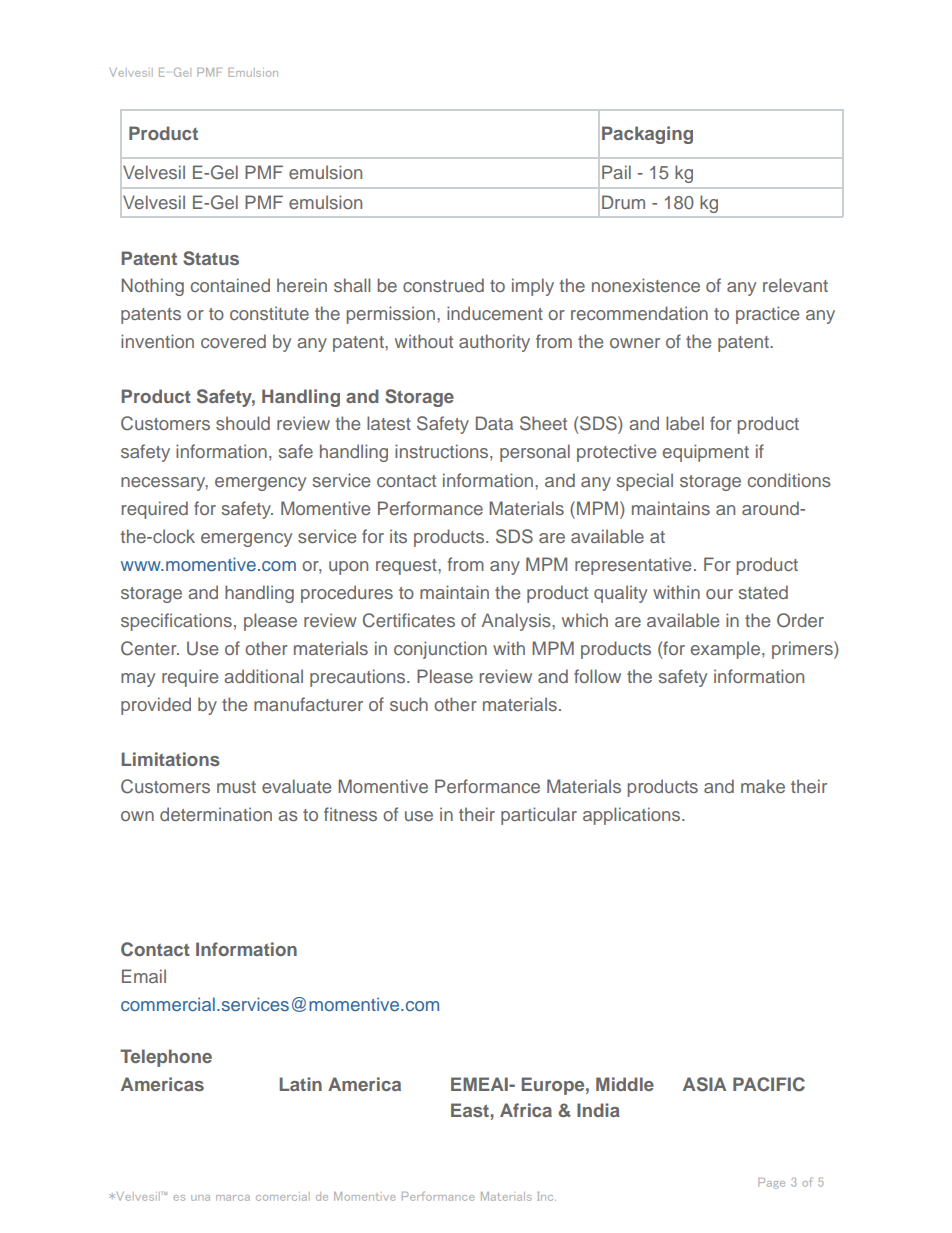 This screenshot has width=952, height=1233. Describe the element at coordinates (771, 1183) in the screenshot. I see `Page` at that location.
